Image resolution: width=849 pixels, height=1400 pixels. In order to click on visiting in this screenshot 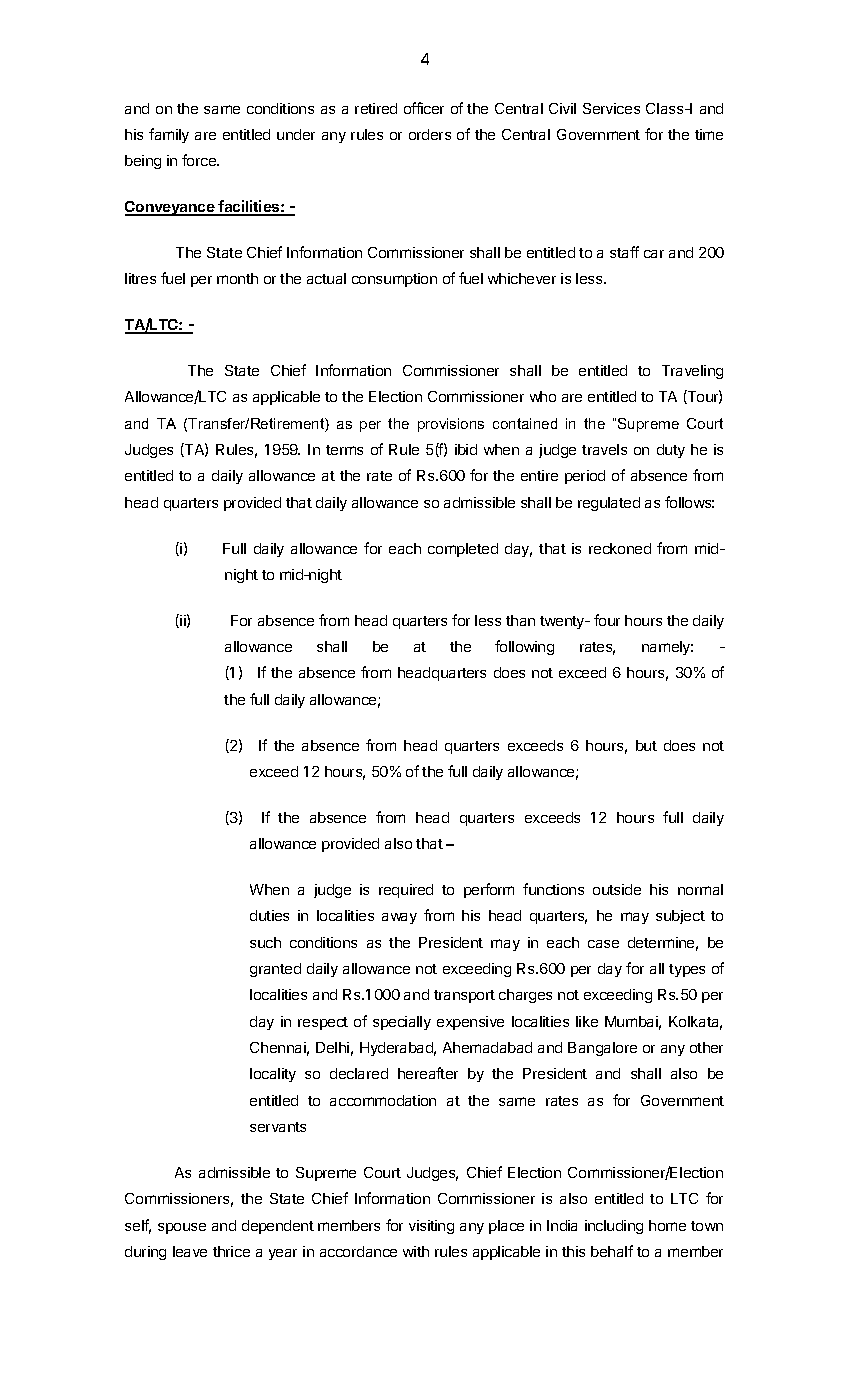, I will do `click(431, 1227)`.
